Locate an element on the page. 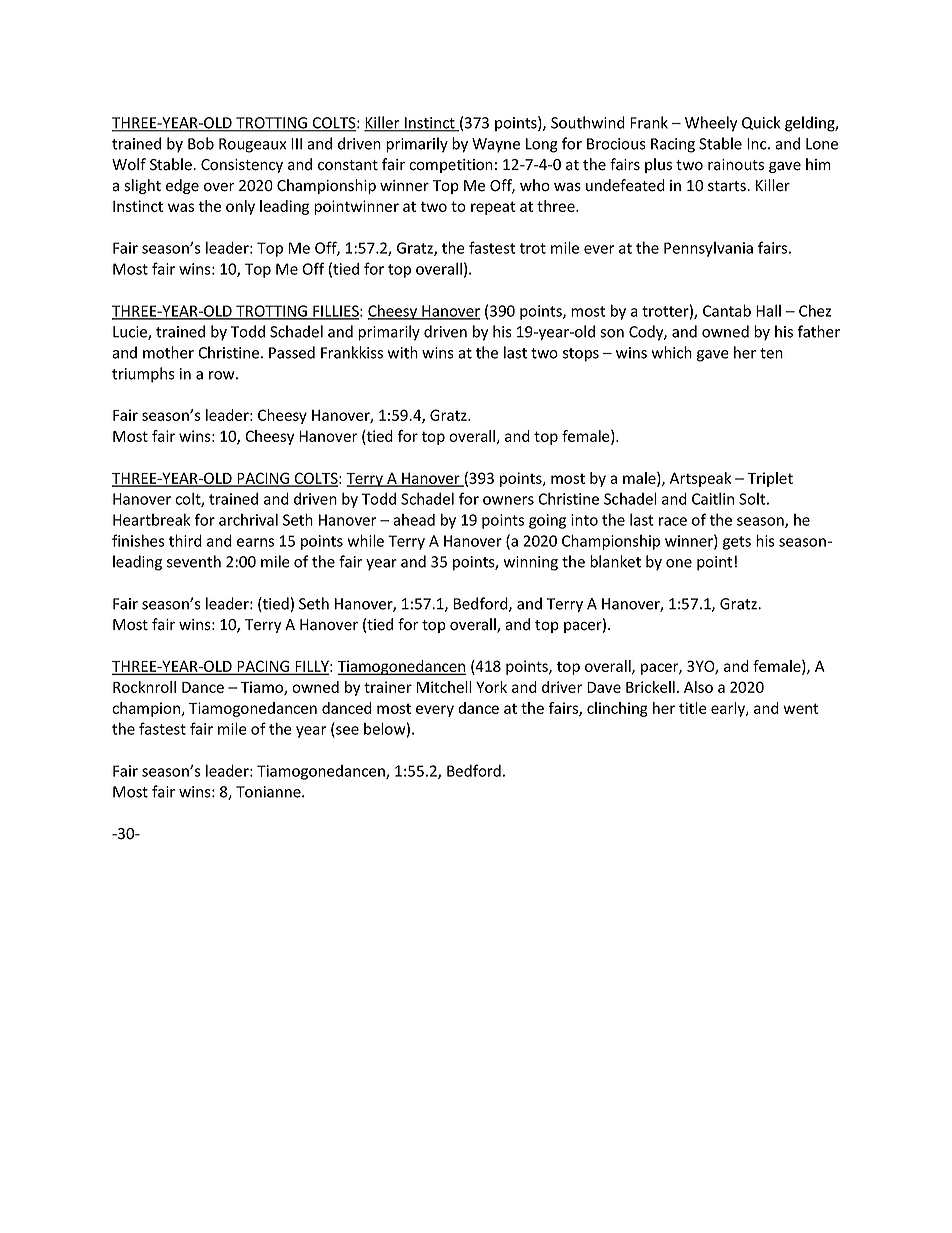 The height and width of the image is (1233, 952). Triplet is located at coordinates (770, 479).
